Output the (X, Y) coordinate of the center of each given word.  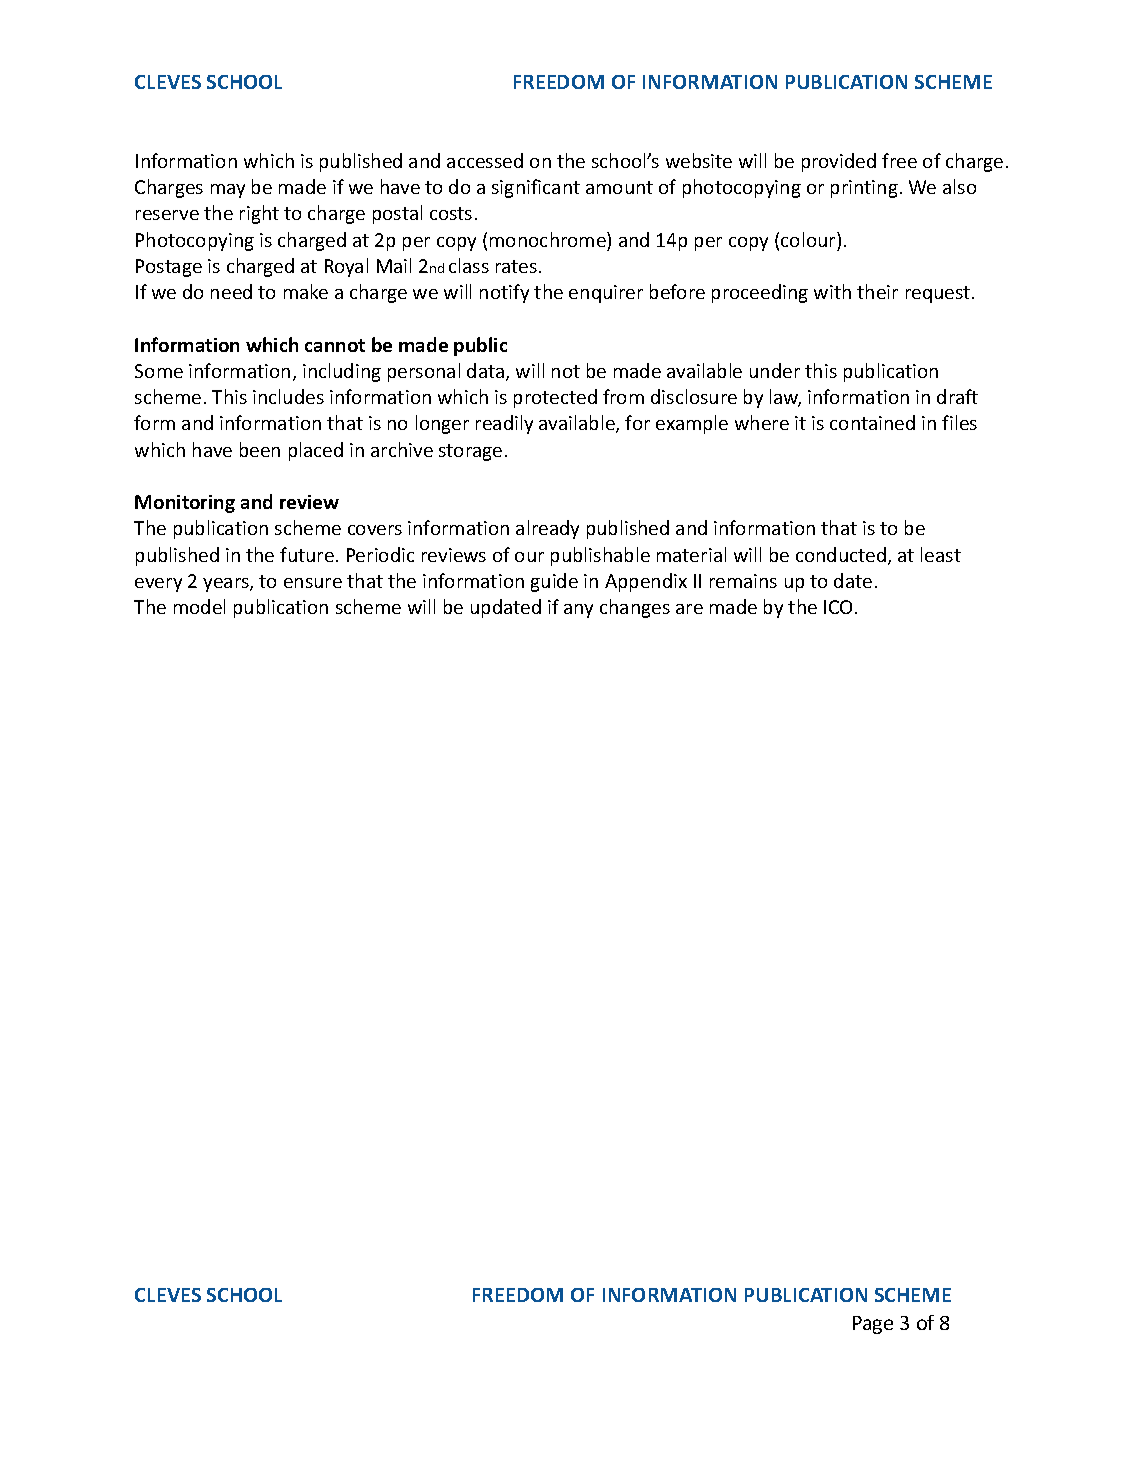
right (259, 214)
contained (872, 422)
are (689, 609)
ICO (838, 607)
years (227, 585)
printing (864, 189)
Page (873, 1325)
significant (536, 188)
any (578, 611)
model (199, 606)
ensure (313, 583)
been (260, 449)
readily (504, 424)
